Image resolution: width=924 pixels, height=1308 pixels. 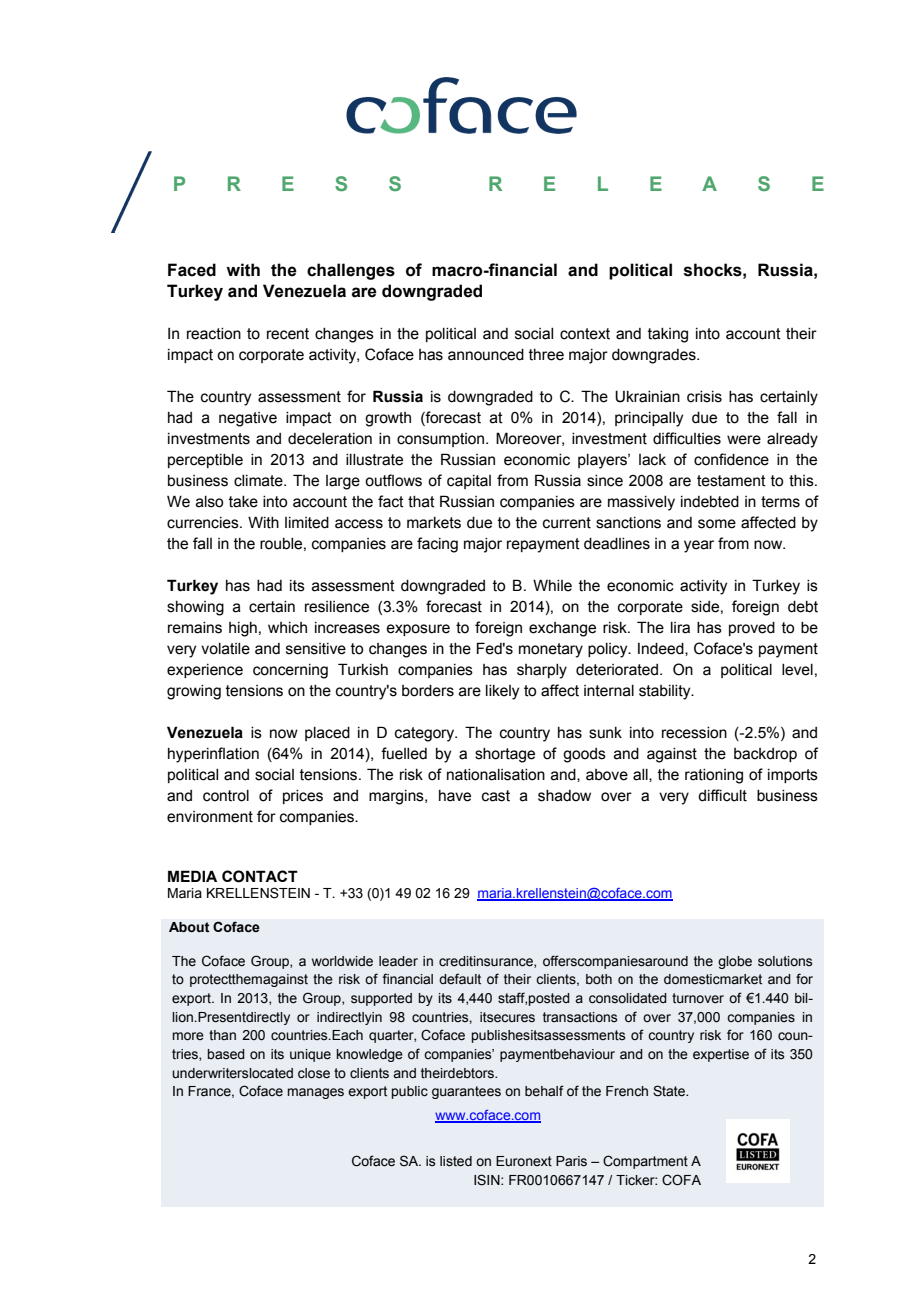 What do you see at coordinates (288, 334) in the document?
I see `recent` at bounding box center [288, 334].
